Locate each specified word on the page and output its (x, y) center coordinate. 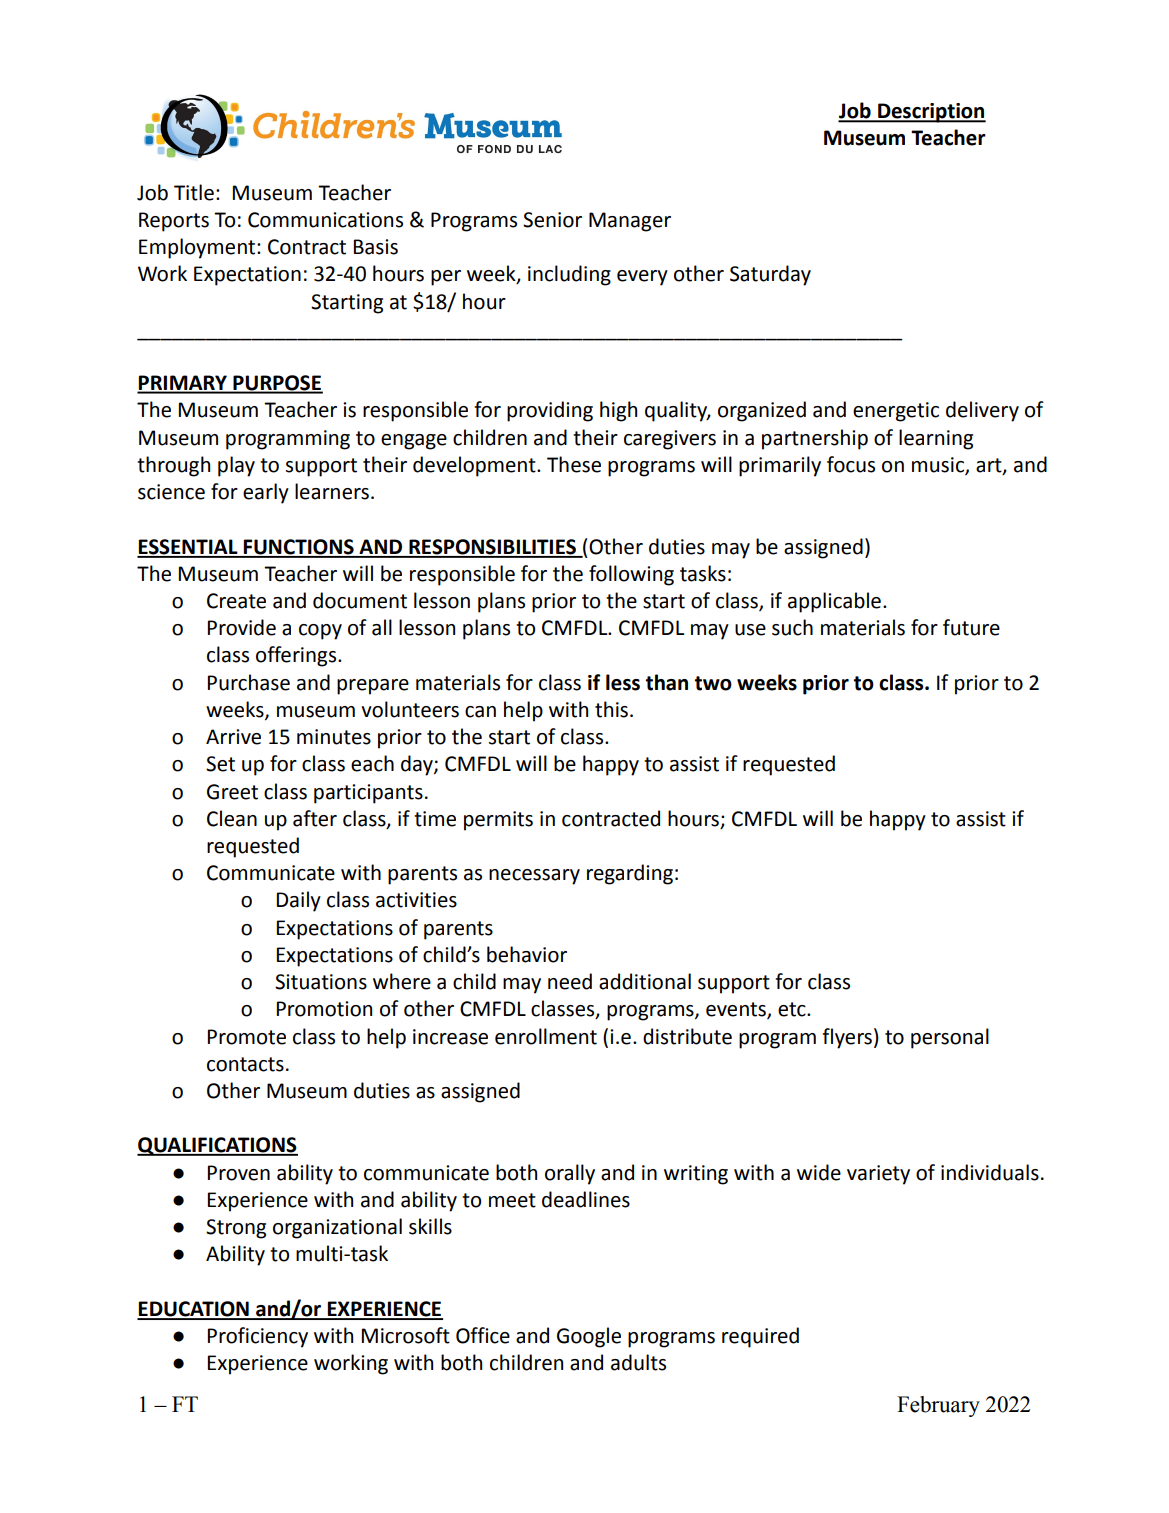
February (938, 1406)
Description (931, 113)
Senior (552, 220)
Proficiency (257, 1337)
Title (194, 192)
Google (589, 1337)
